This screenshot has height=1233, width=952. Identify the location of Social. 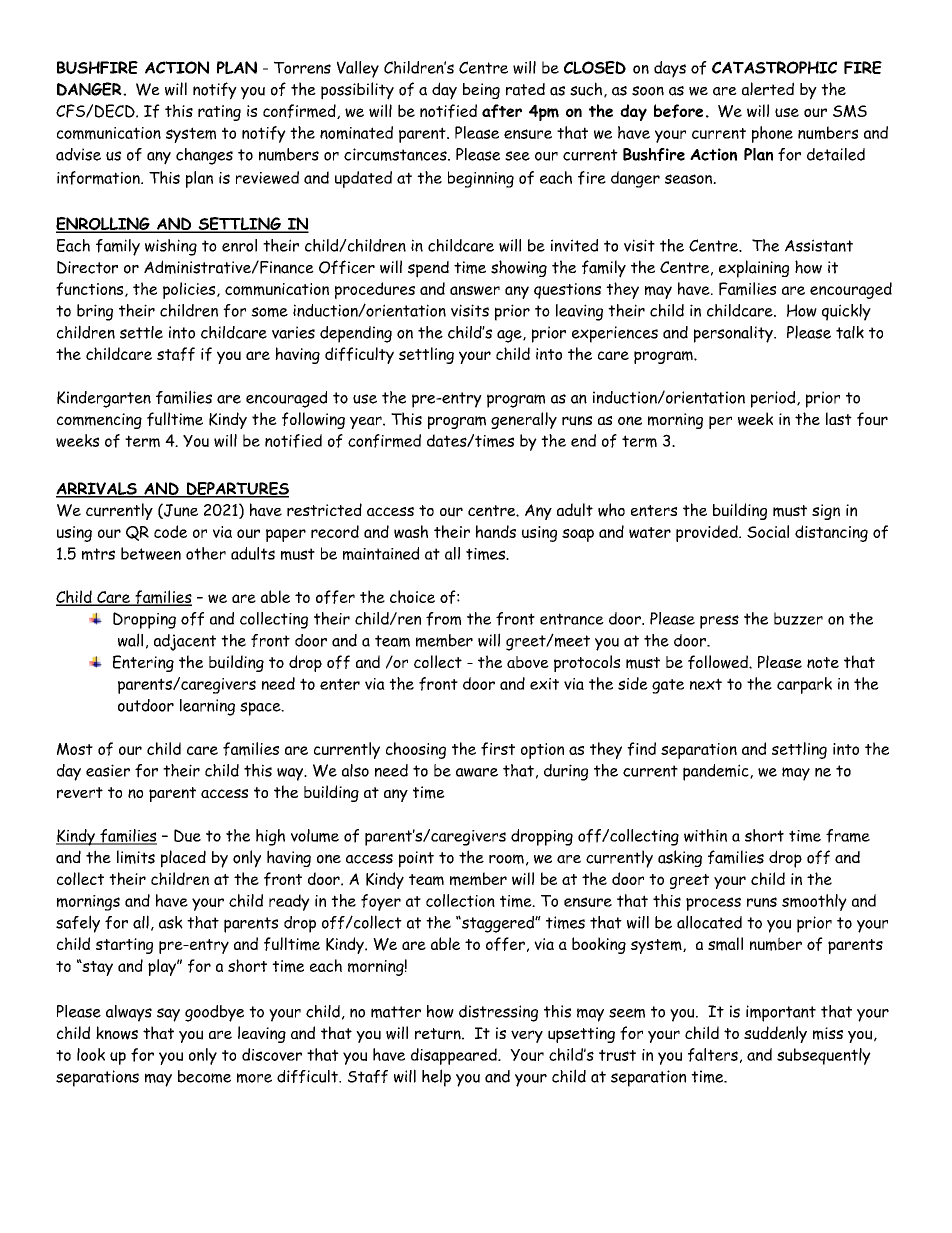
(768, 531).
